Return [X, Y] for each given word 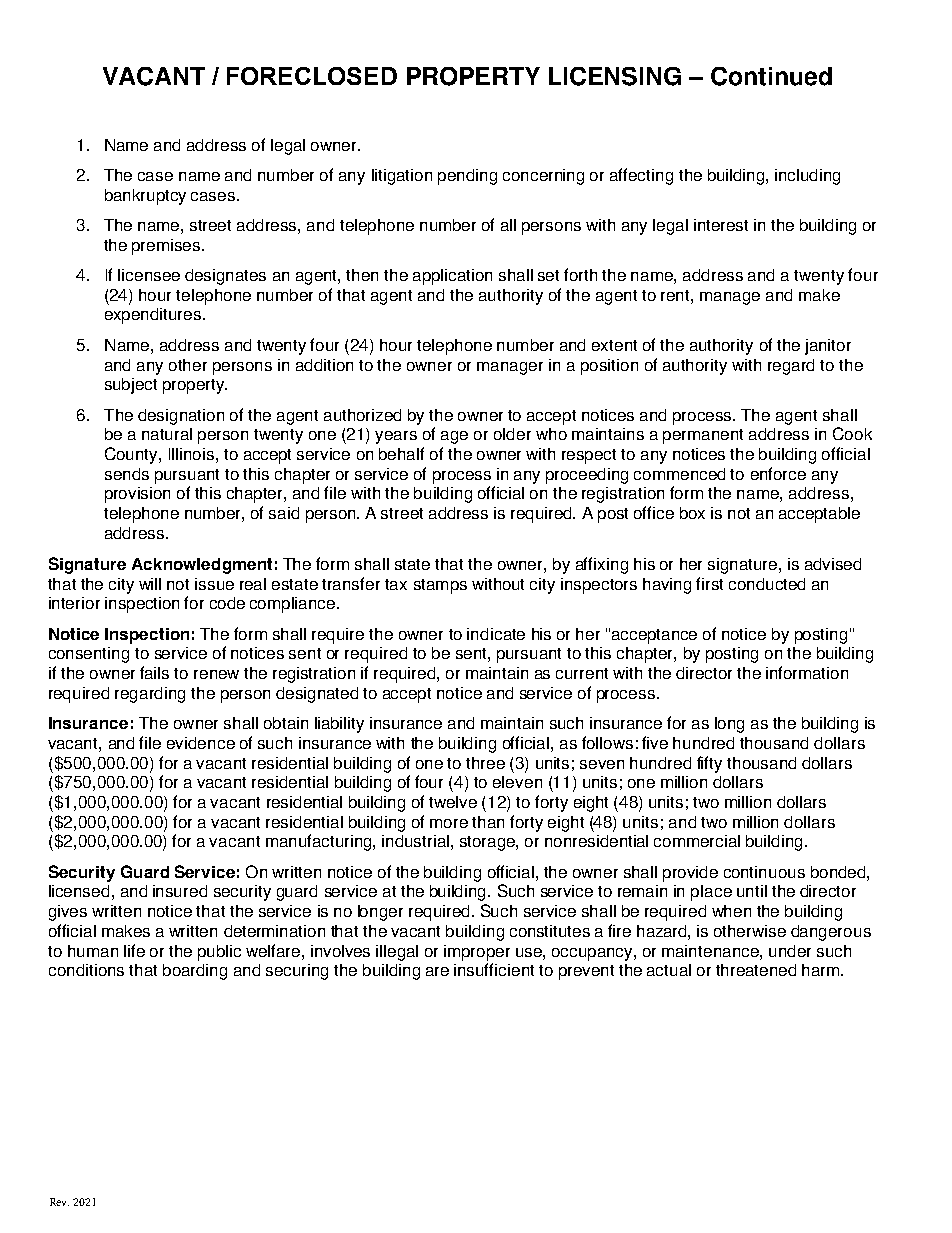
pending [467, 177]
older [512, 434]
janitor [828, 347]
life [134, 950]
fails [154, 672]
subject [131, 386]
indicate [496, 634]
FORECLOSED [312, 76]
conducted [767, 584]
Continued [771, 76]
